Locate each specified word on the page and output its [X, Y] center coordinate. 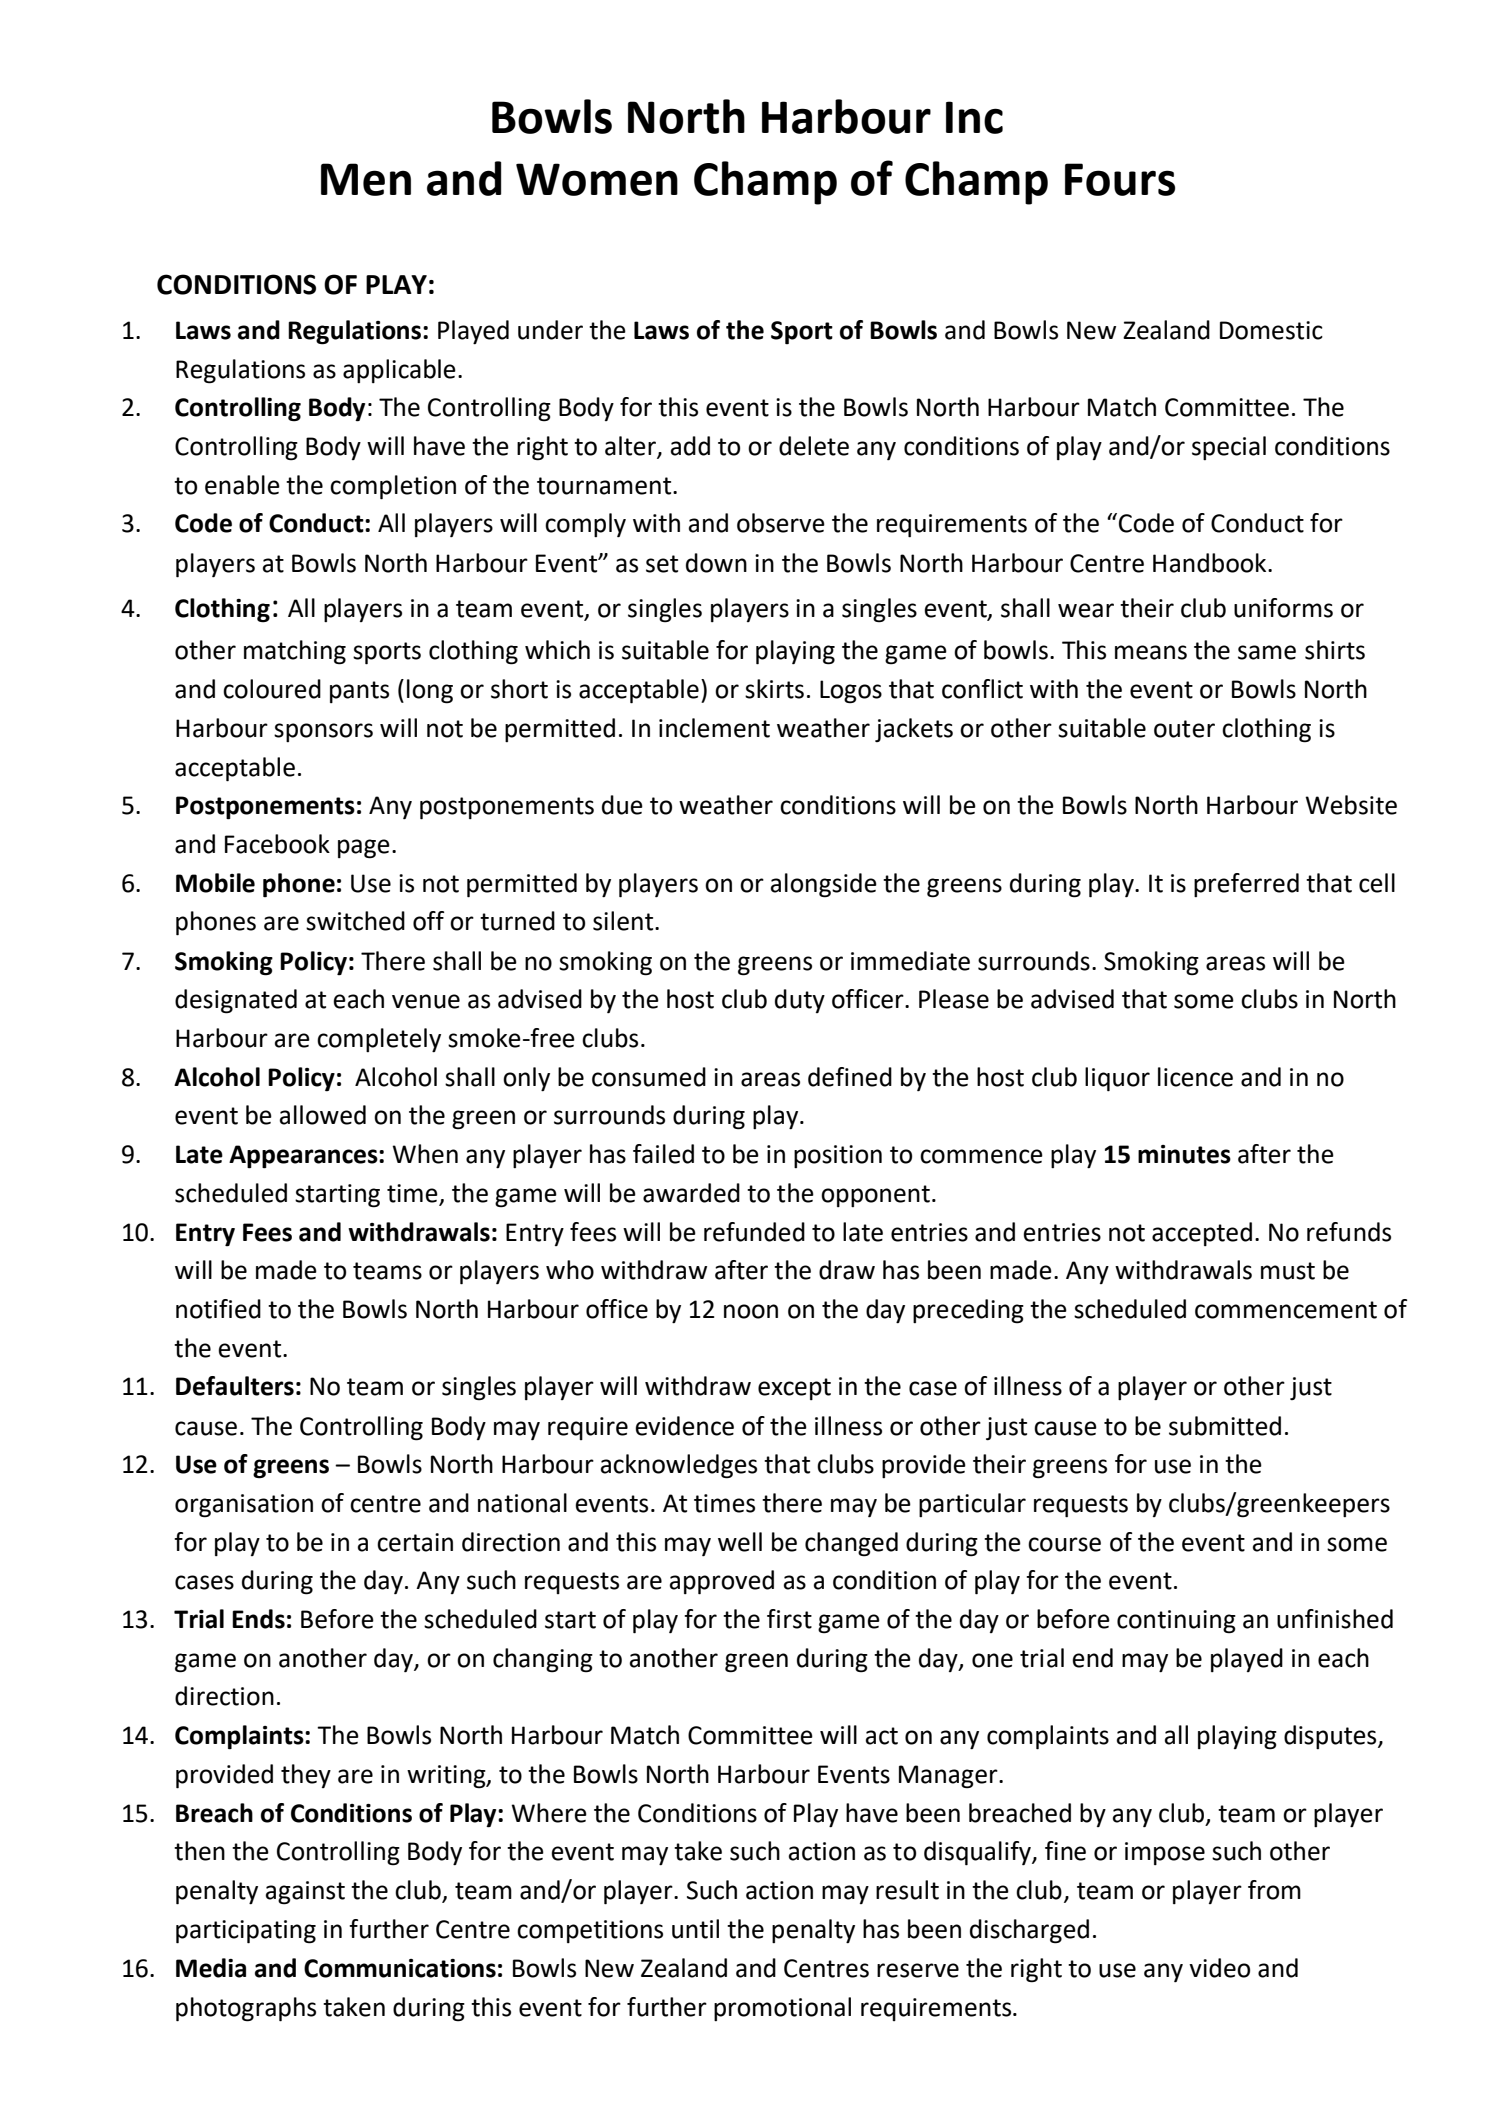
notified [218, 1309]
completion [393, 487]
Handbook [1211, 563]
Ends [258, 1619]
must [1288, 1271]
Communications [400, 1968]
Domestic [1271, 330]
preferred [1246, 885]
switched [355, 921]
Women [597, 179]
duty [800, 1001]
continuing [1176, 1622]
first [789, 1619]
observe [781, 523]
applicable [399, 371]
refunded [754, 1232]
